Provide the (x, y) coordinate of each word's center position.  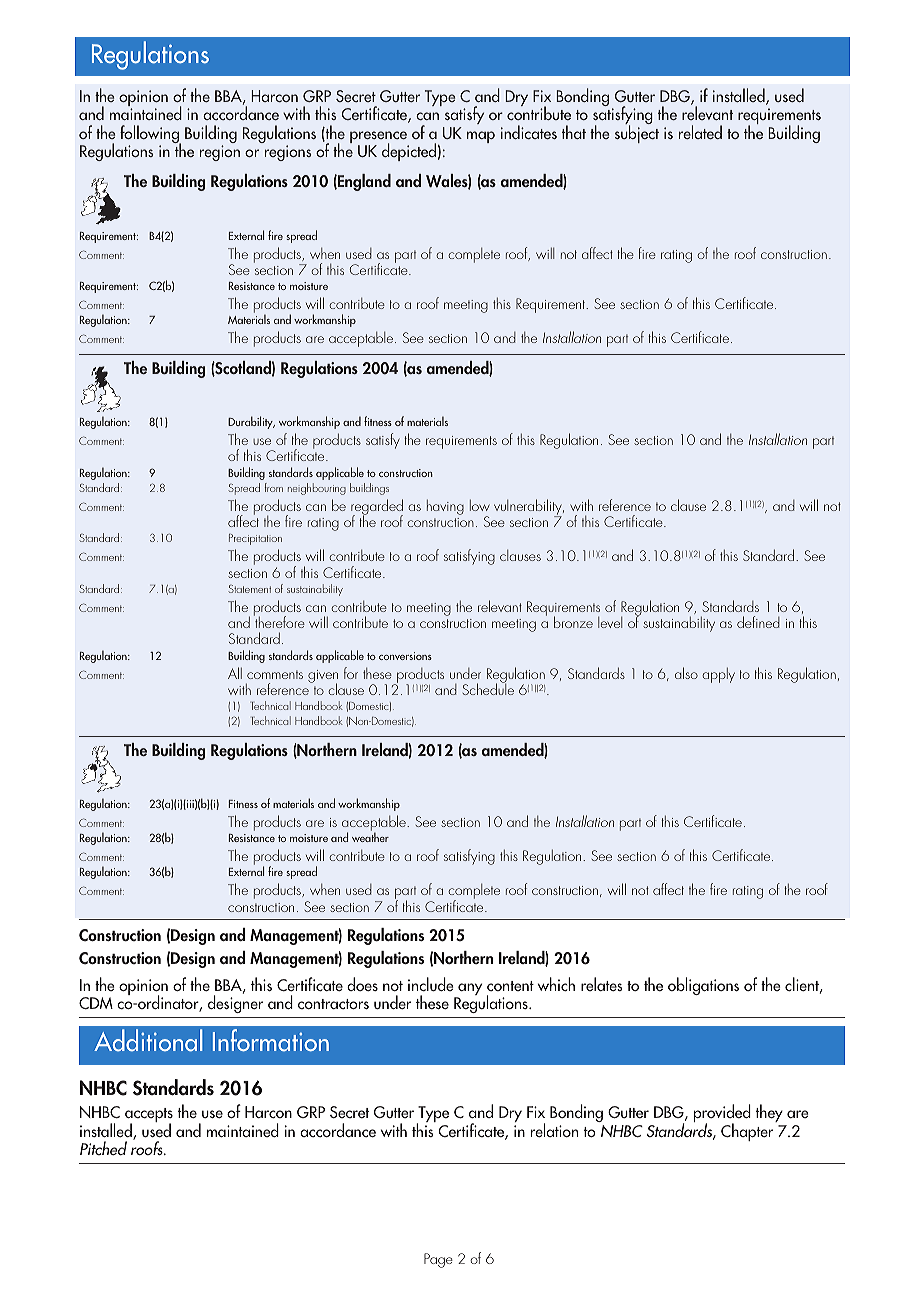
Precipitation (255, 539)
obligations (703, 986)
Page (438, 1260)
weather (370, 837)
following (150, 135)
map (481, 137)
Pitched (103, 1148)
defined (758, 622)
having (445, 507)
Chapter (748, 1131)
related (700, 132)
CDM (96, 1003)
